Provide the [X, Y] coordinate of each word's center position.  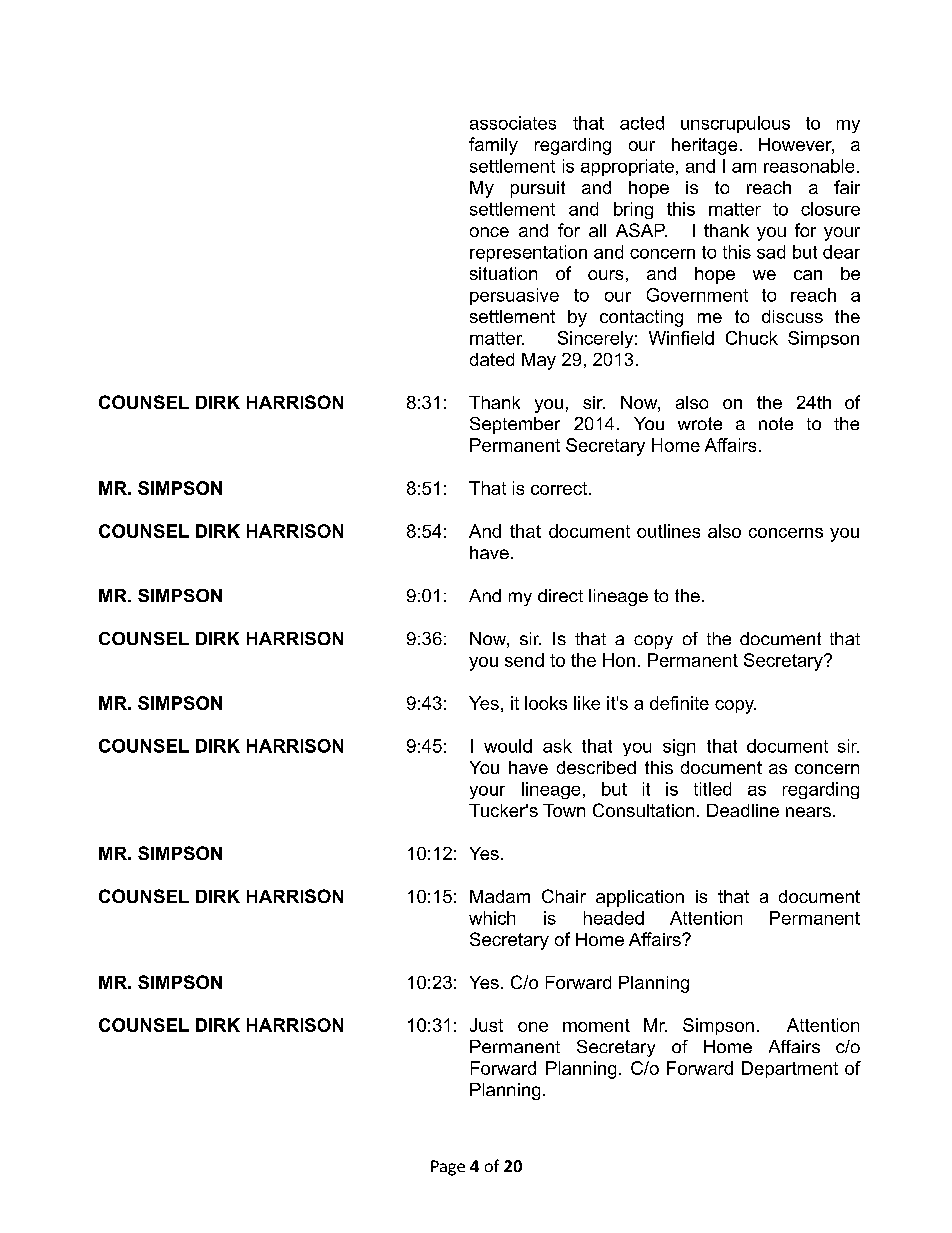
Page [448, 1168]
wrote [700, 423]
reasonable [809, 166]
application [640, 898]
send [524, 660]
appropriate [627, 167]
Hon [619, 660]
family [493, 146]
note [776, 423]
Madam [500, 896]
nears [808, 812]
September [515, 425]
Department [790, 1069]
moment [596, 1025]
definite [679, 703]
